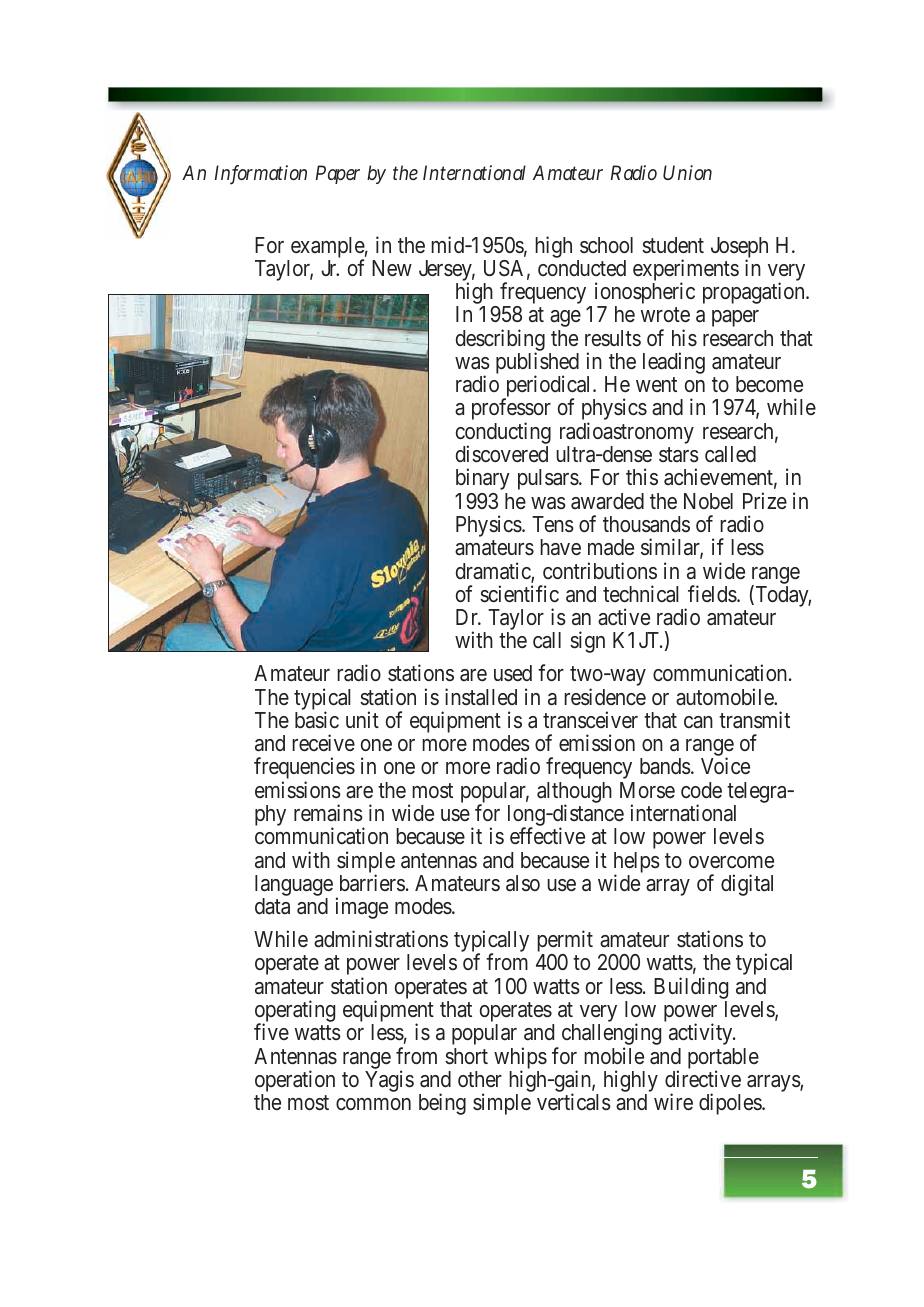 The image size is (924, 1307). I want to click on pulsars, so click(548, 479).
